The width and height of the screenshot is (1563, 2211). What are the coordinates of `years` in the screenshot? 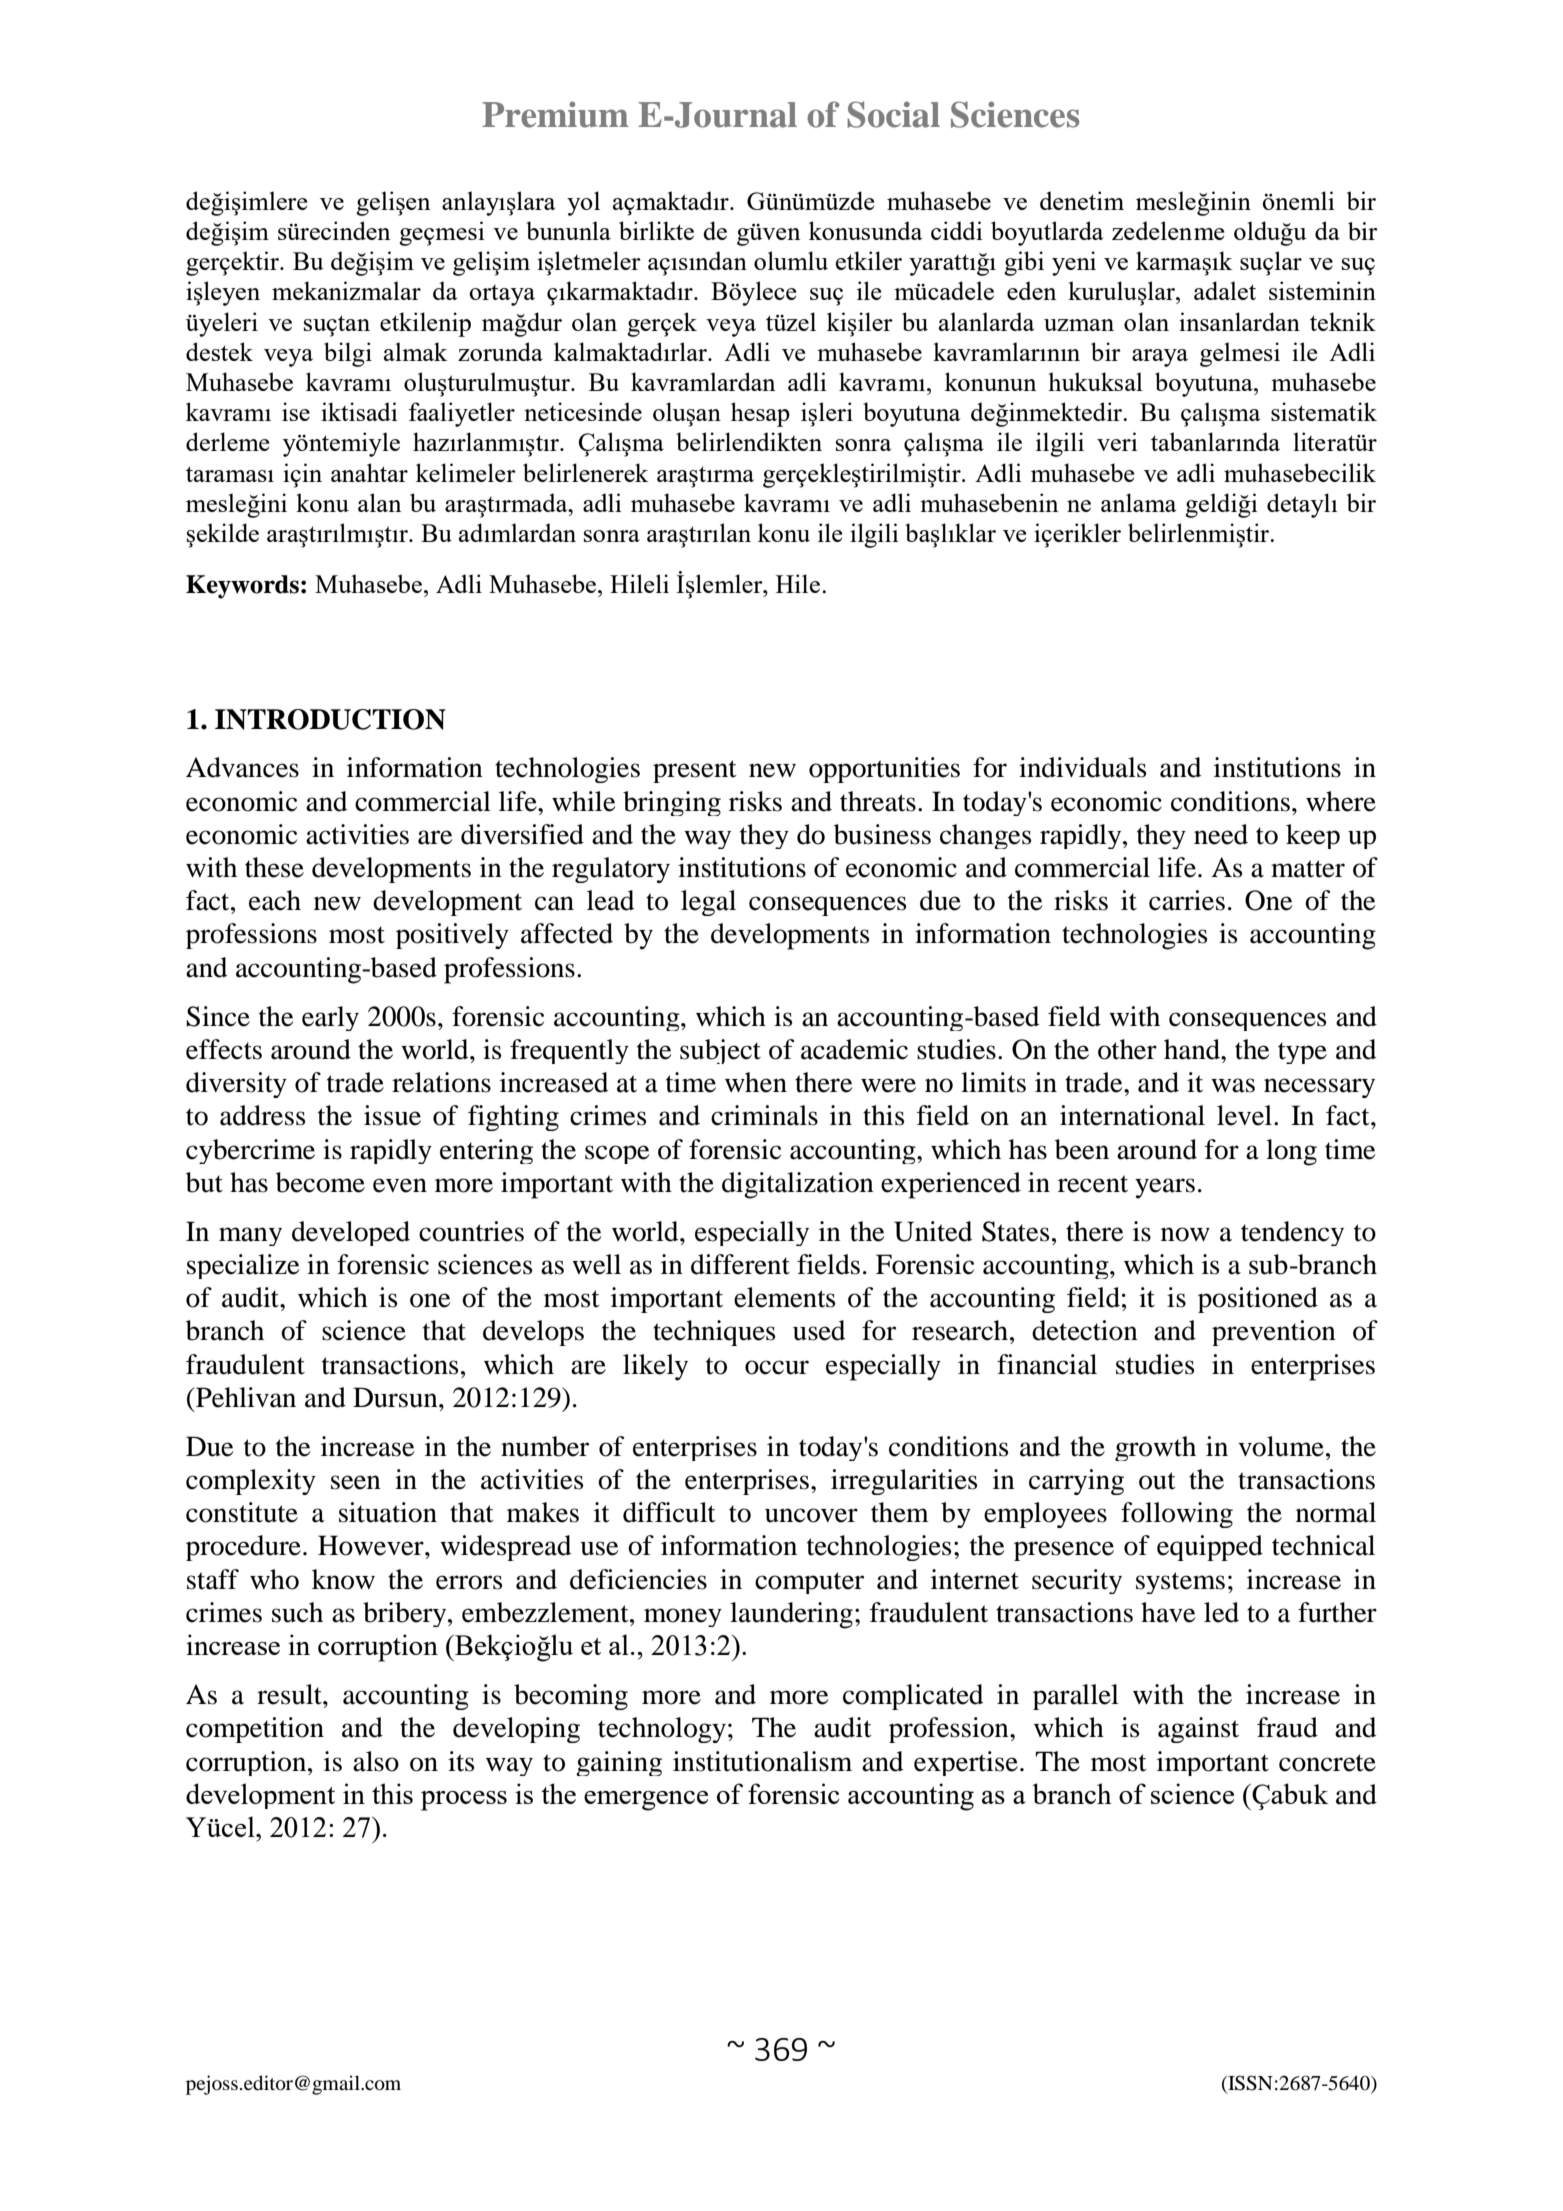 It's located at (1165, 1188).
